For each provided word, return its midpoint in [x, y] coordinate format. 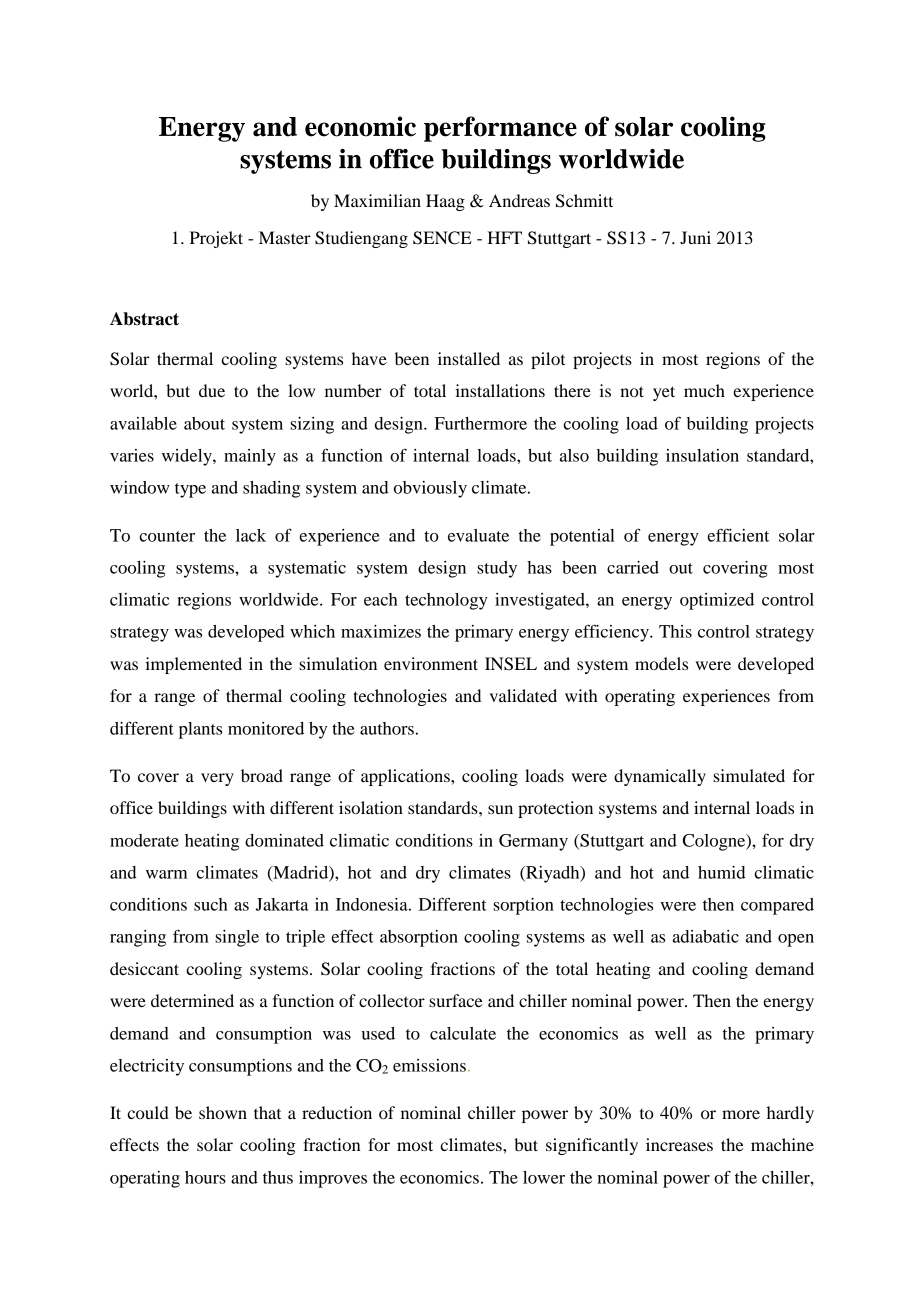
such [211, 904]
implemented [193, 665]
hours [205, 1177]
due [212, 390]
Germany [533, 842]
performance [500, 129]
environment [431, 663]
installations [500, 390]
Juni [695, 237]
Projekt [216, 239]
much [704, 390]
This [675, 631]
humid [721, 872]
